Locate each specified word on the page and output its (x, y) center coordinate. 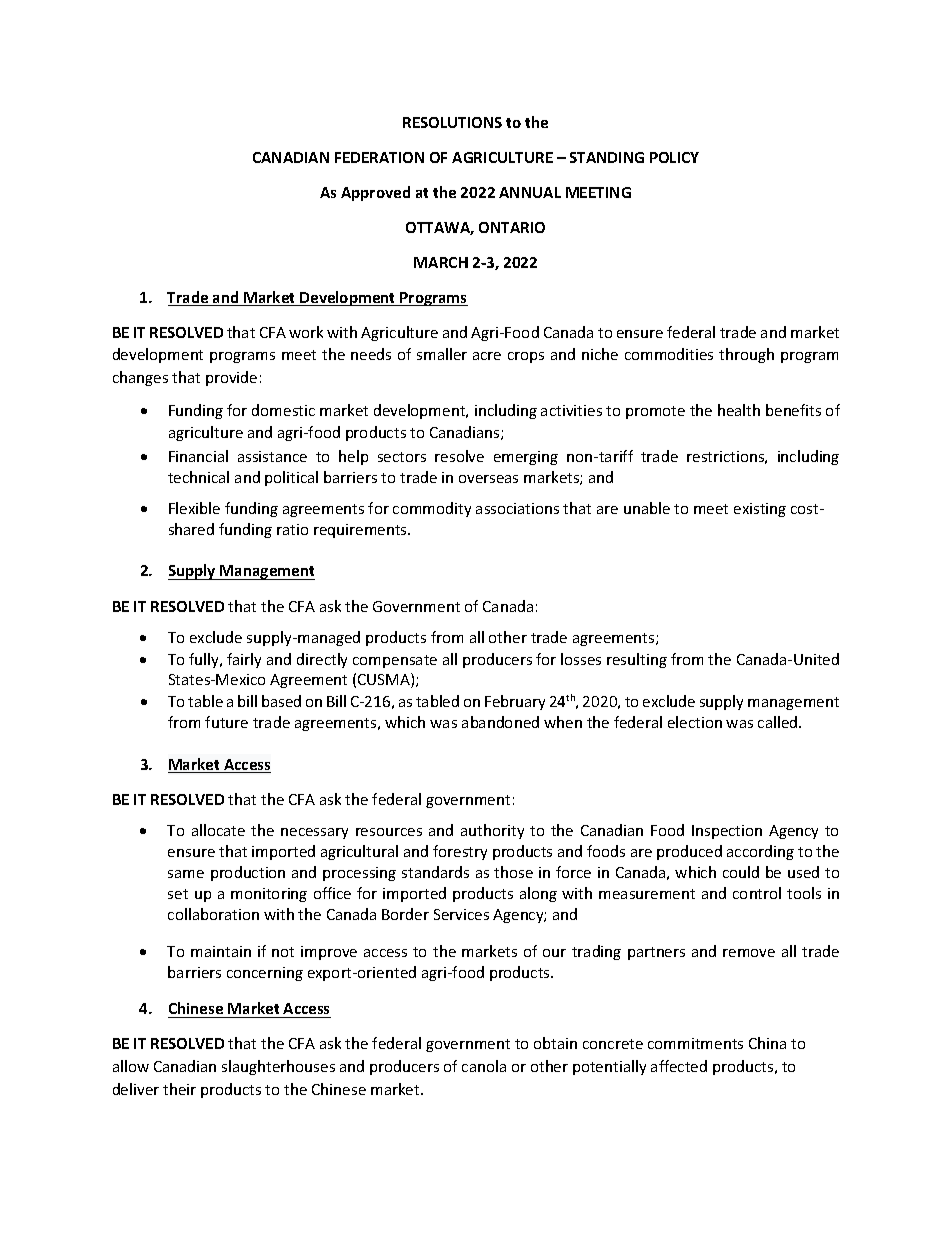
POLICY (674, 157)
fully (205, 660)
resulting (637, 660)
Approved (375, 193)
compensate (395, 661)
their (179, 1089)
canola (484, 1066)
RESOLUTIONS (452, 122)
